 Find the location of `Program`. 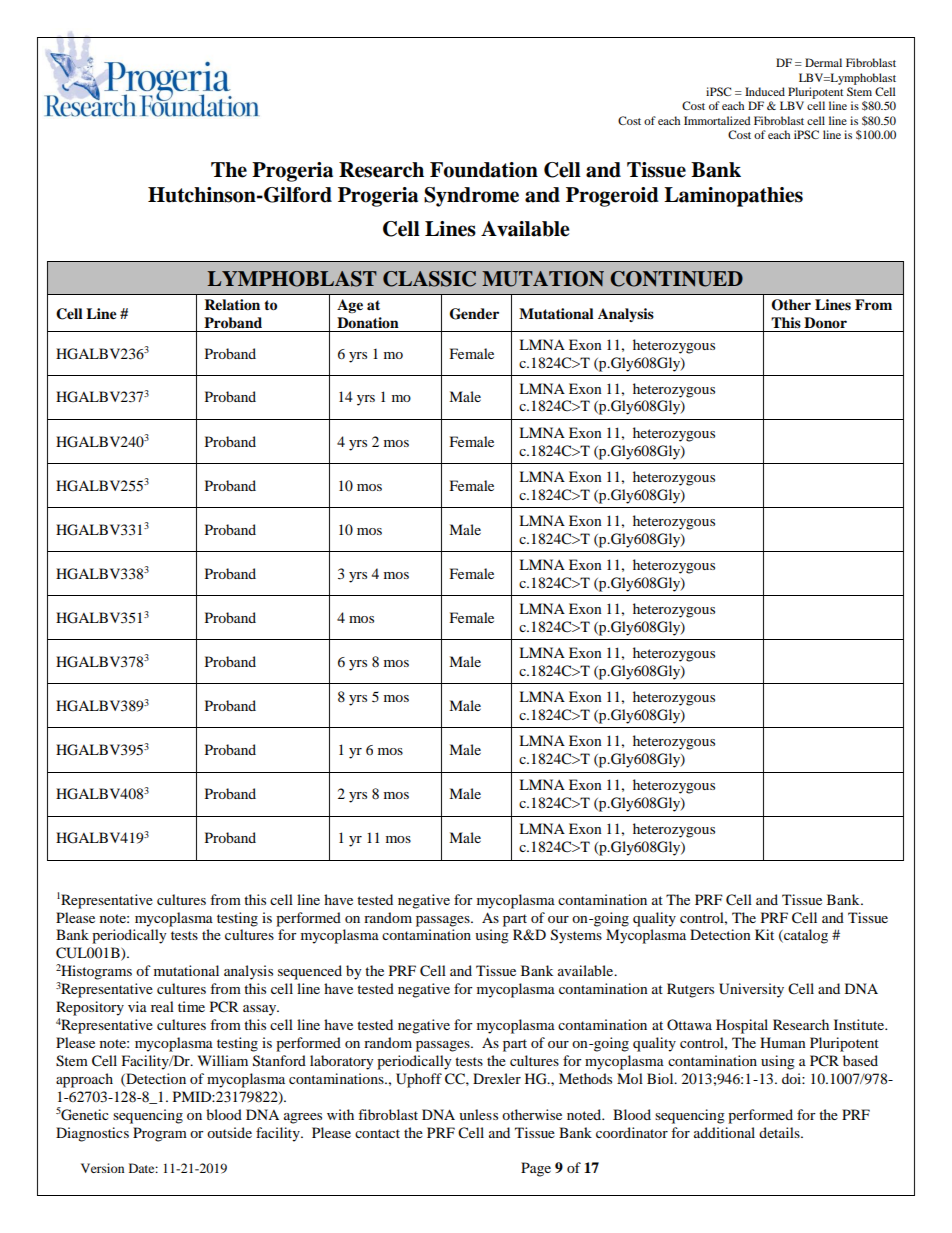

Program is located at coordinates (160, 1134).
